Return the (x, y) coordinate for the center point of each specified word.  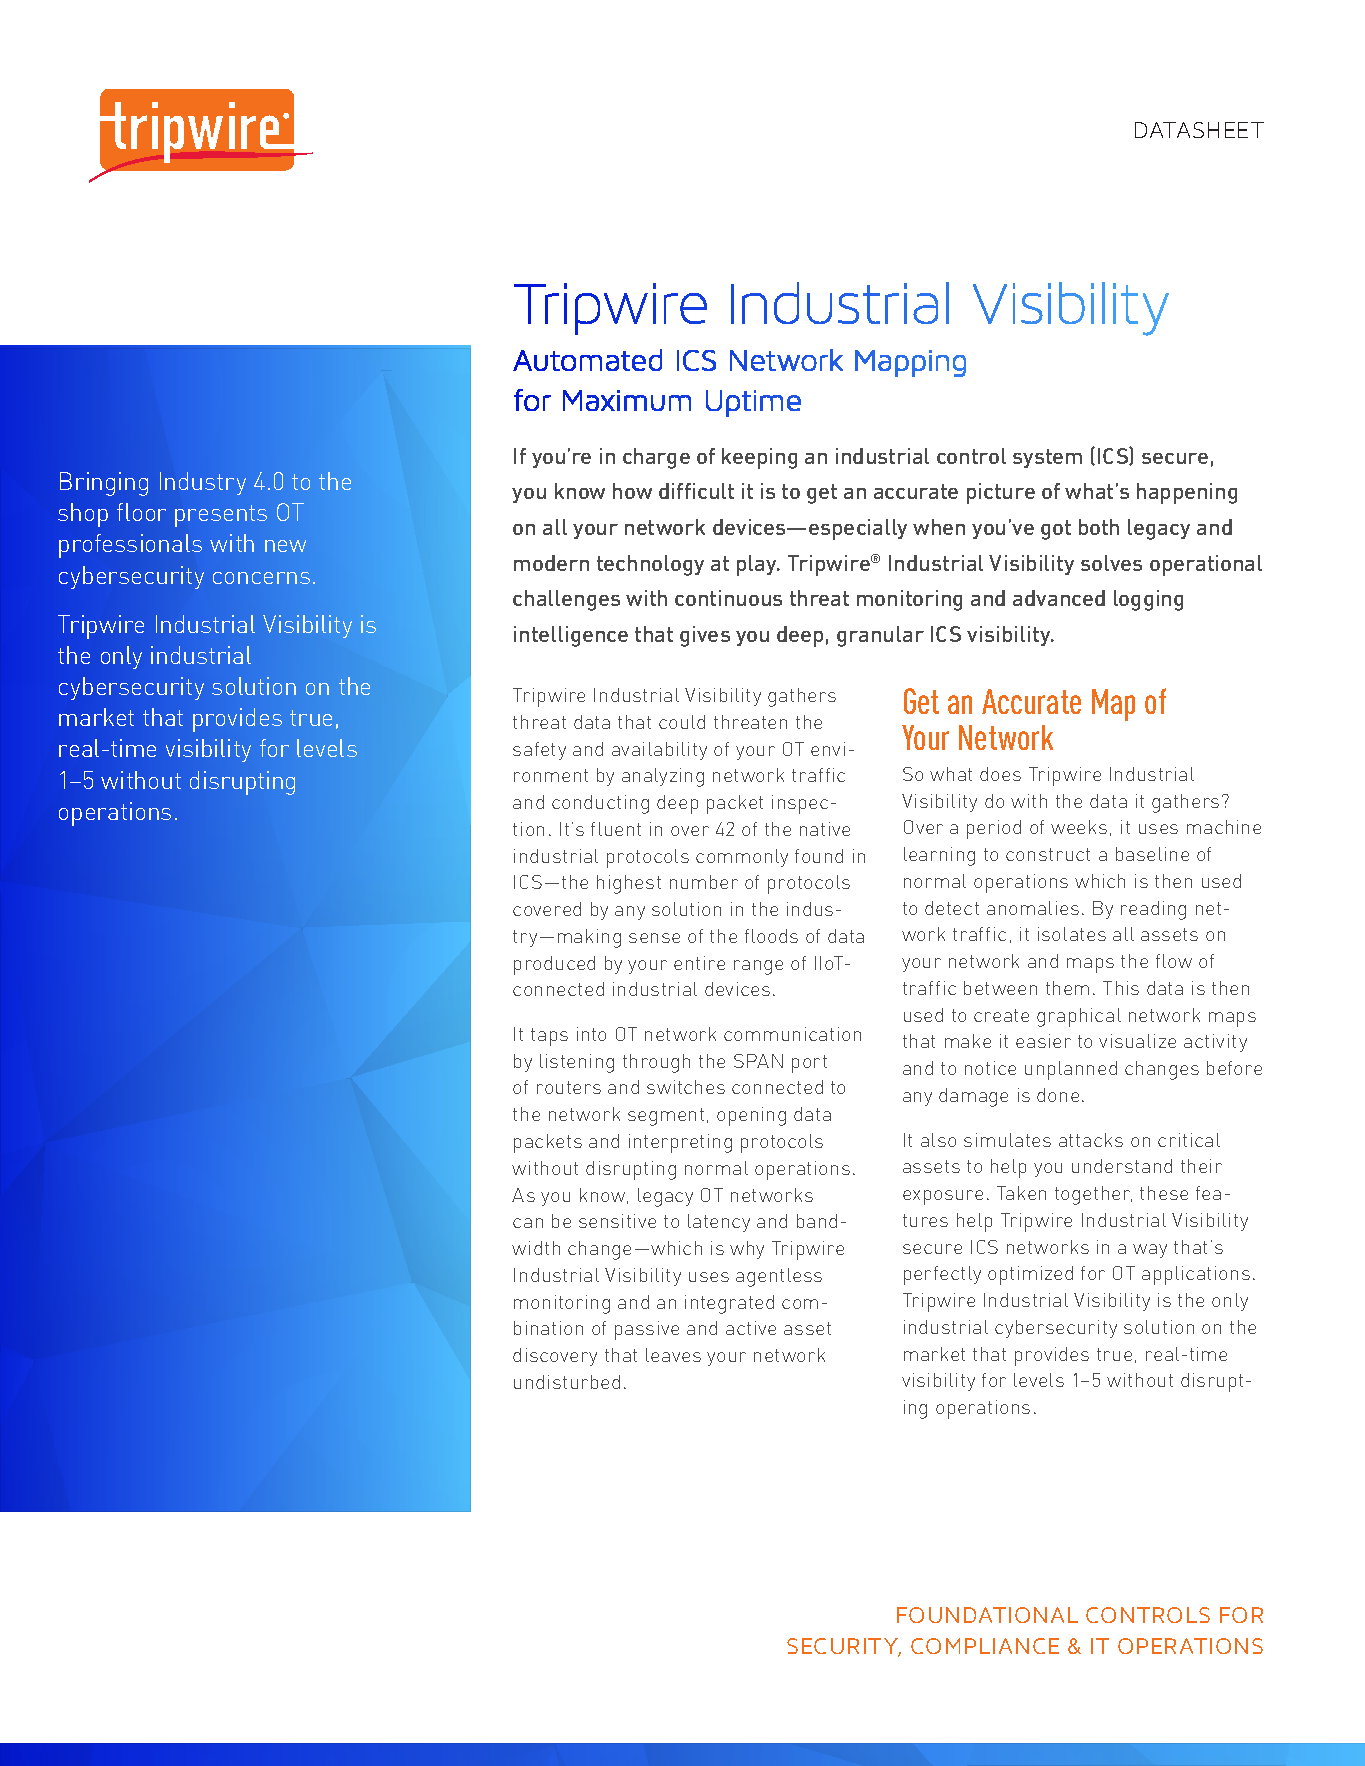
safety (539, 751)
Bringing (104, 484)
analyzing (663, 777)
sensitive (617, 1221)
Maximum (627, 400)
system (1047, 458)
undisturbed (567, 1382)
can (528, 1223)
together (1093, 1195)
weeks (1079, 827)
